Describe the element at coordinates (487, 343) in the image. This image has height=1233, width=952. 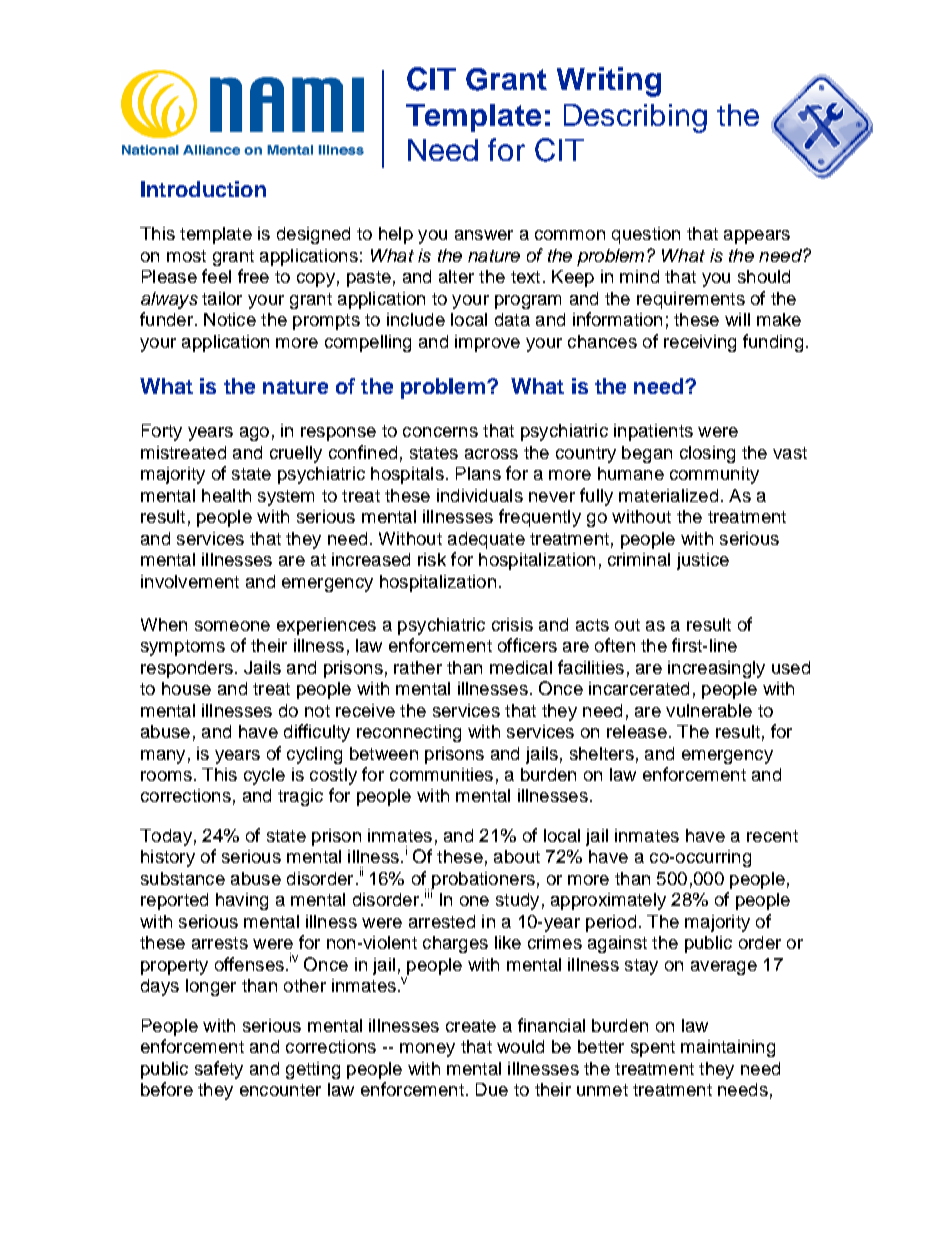
I see `improve` at that location.
